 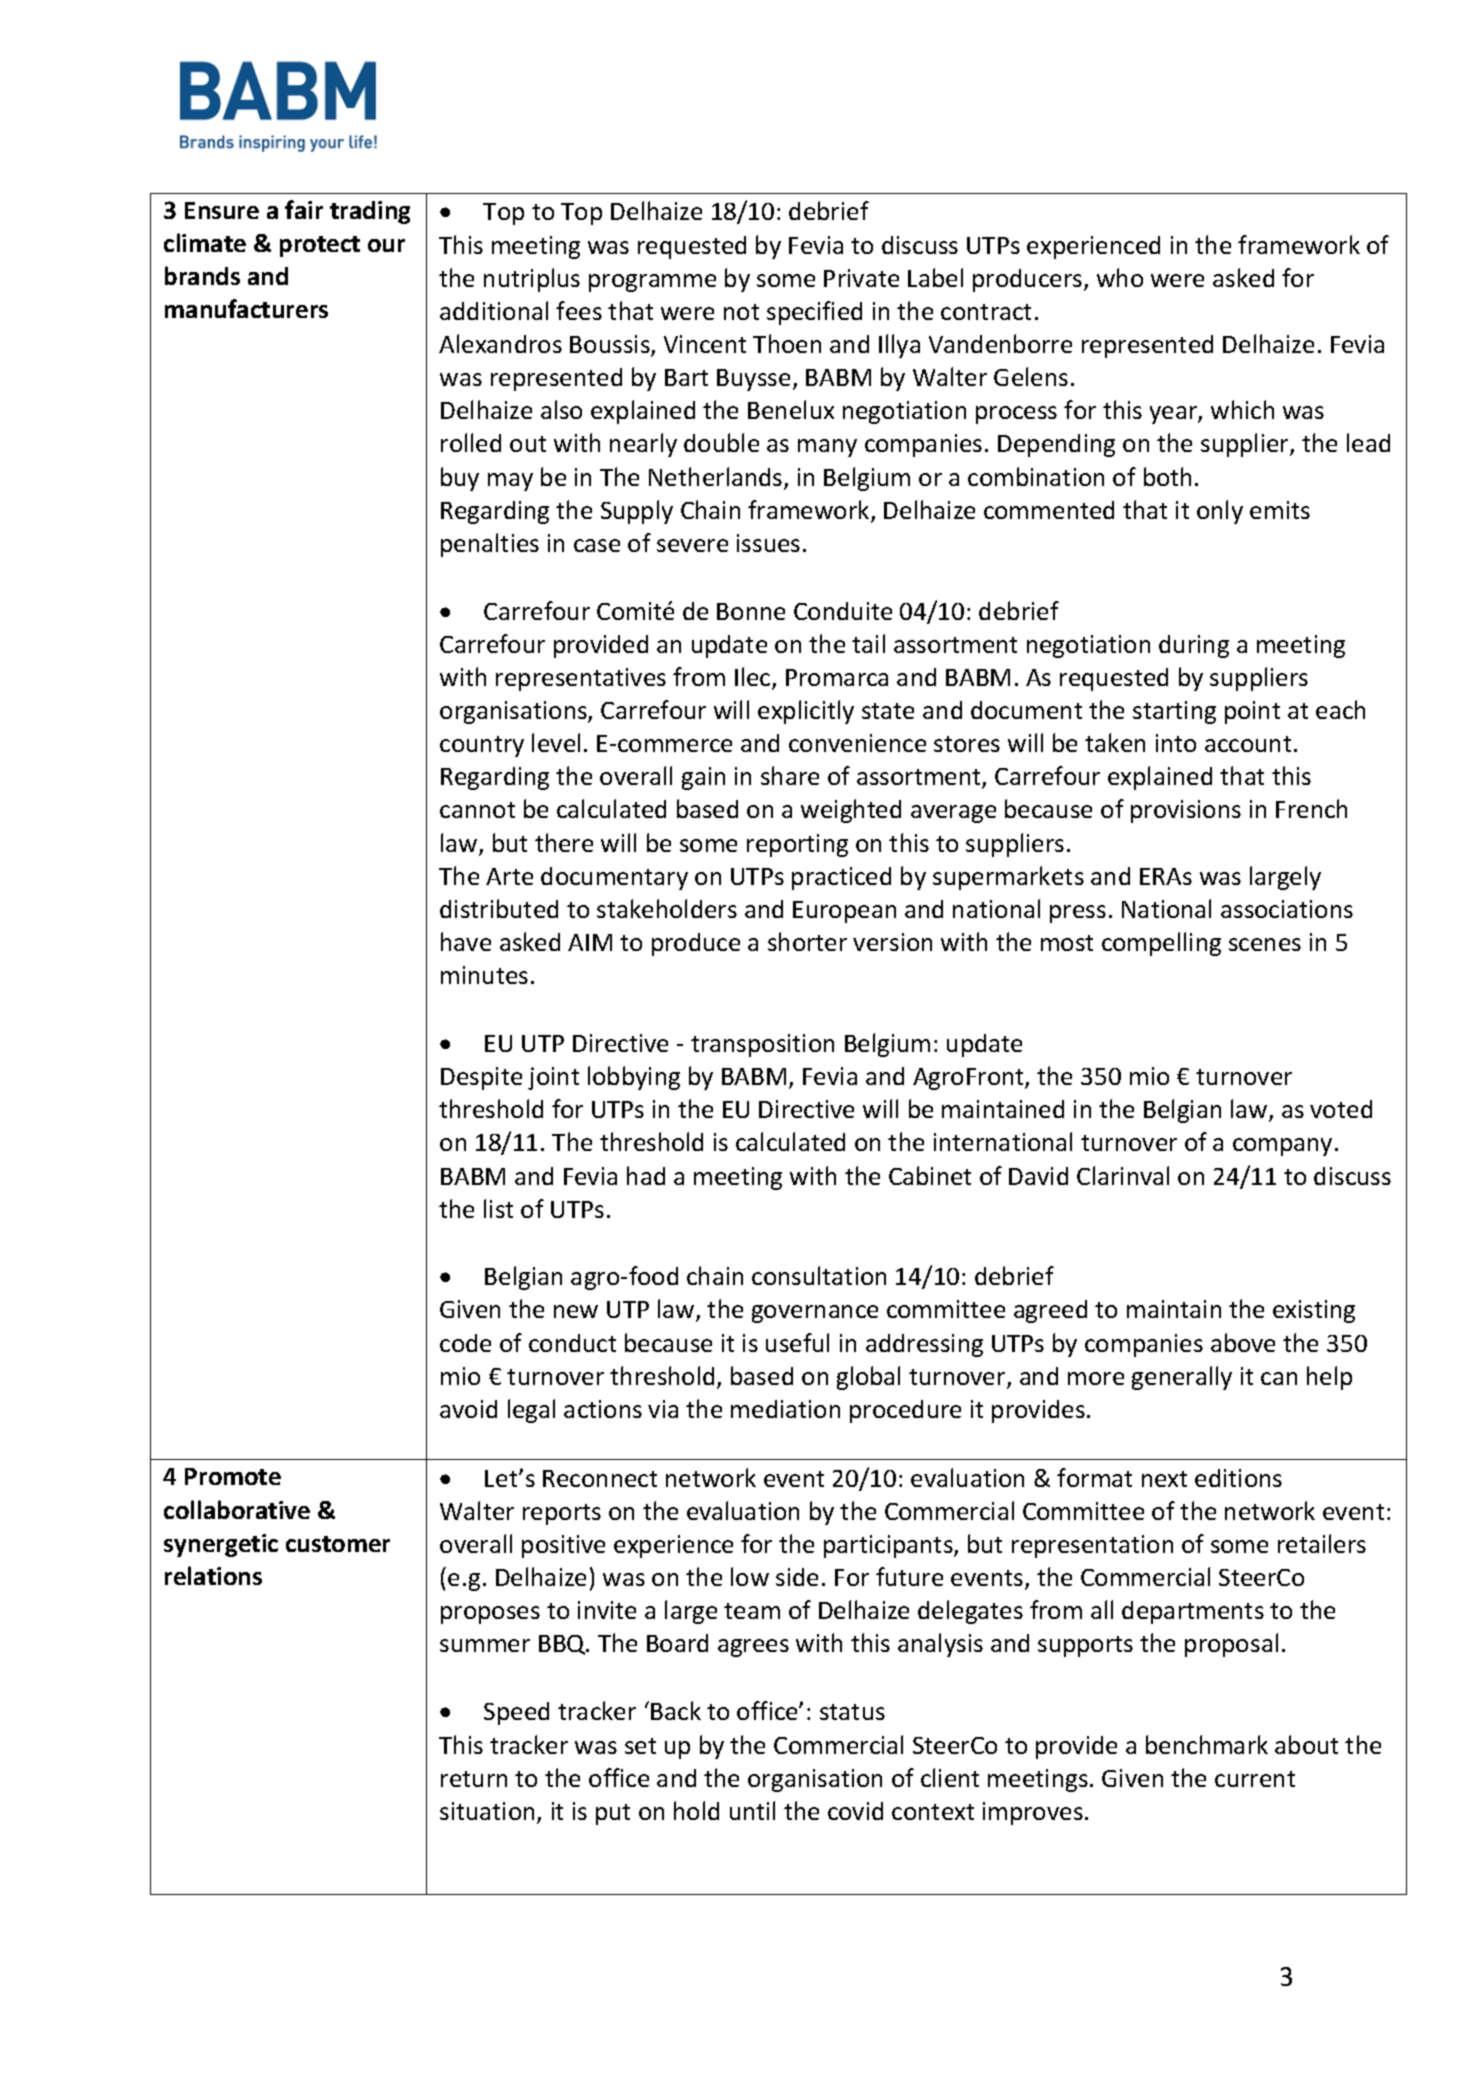 What do you see at coordinates (861, 278) in the screenshot?
I see `Private` at bounding box center [861, 278].
